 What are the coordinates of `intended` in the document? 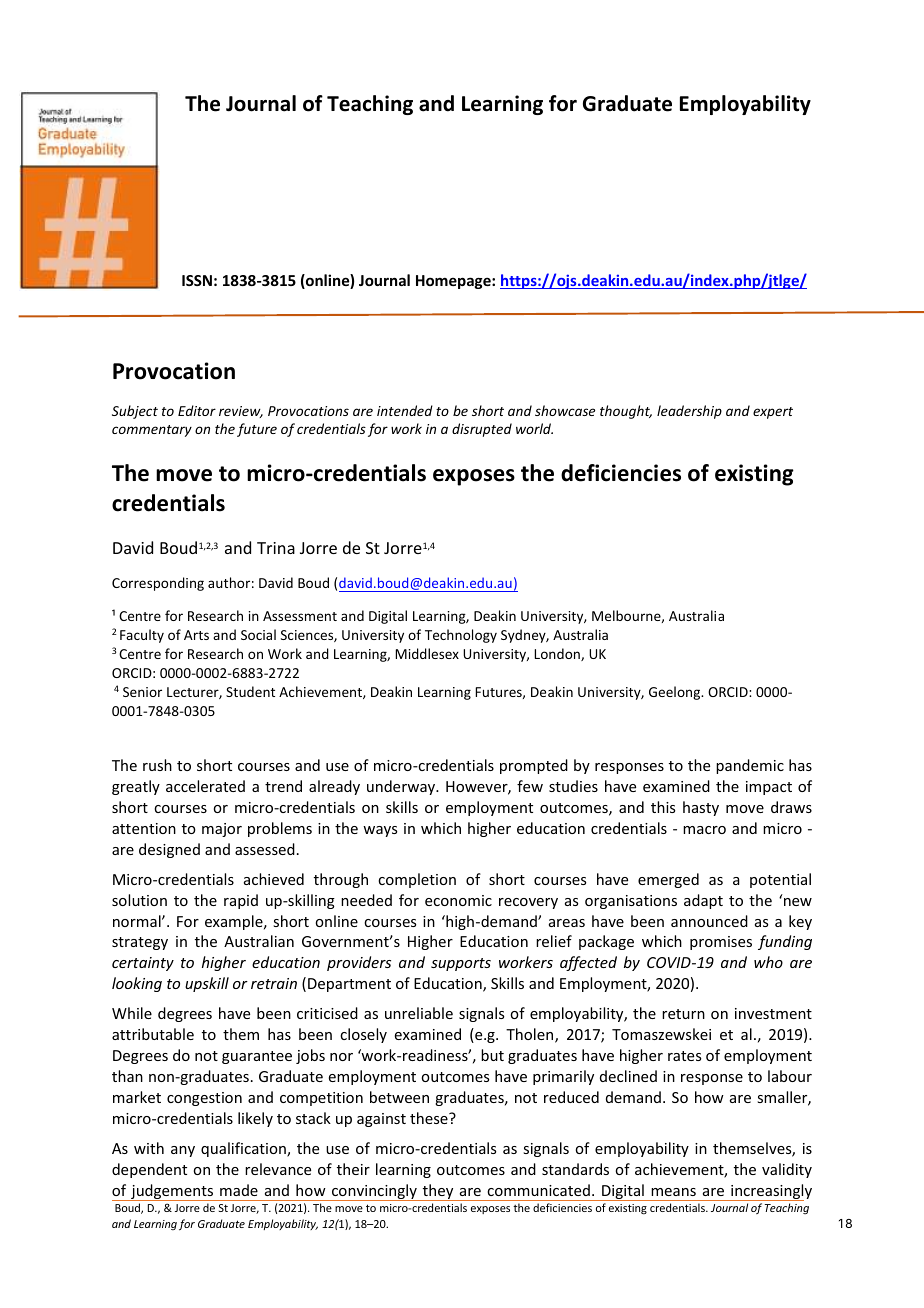 It's located at (405, 410).
